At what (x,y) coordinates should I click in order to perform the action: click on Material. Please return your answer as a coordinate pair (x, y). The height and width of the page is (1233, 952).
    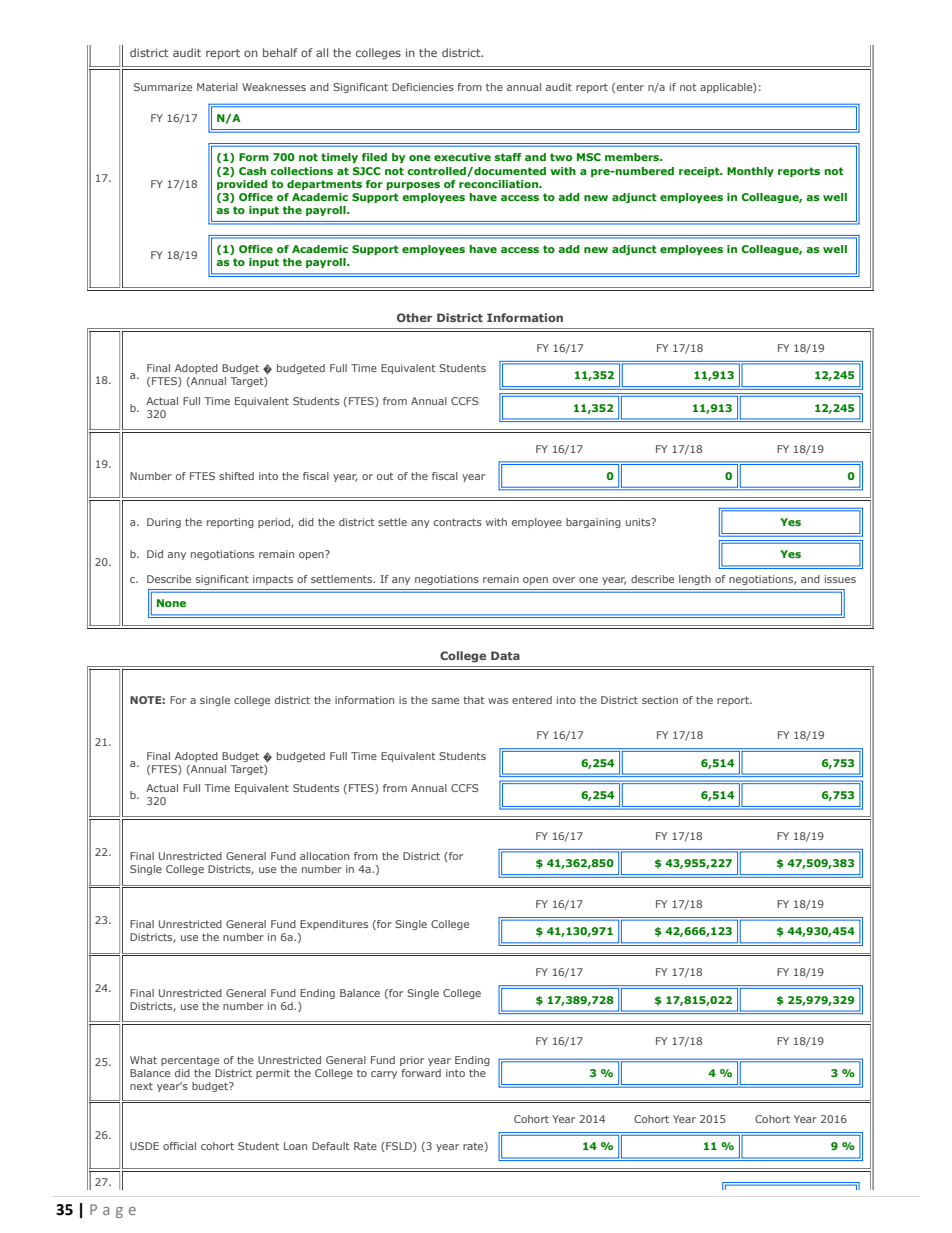
    Looking at the image, I should click on (217, 87).
